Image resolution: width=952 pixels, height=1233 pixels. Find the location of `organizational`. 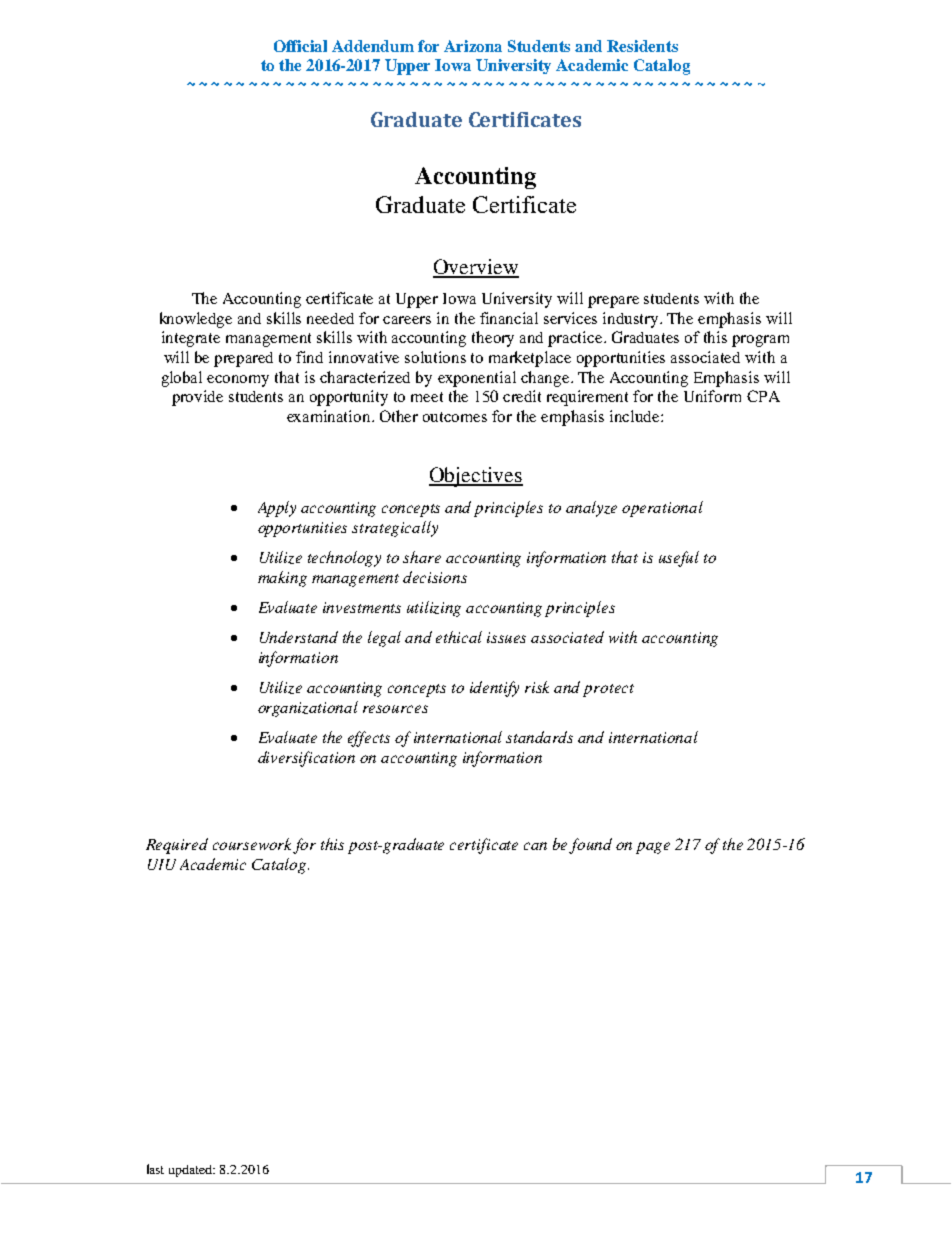

organizational is located at coordinates (308, 709).
